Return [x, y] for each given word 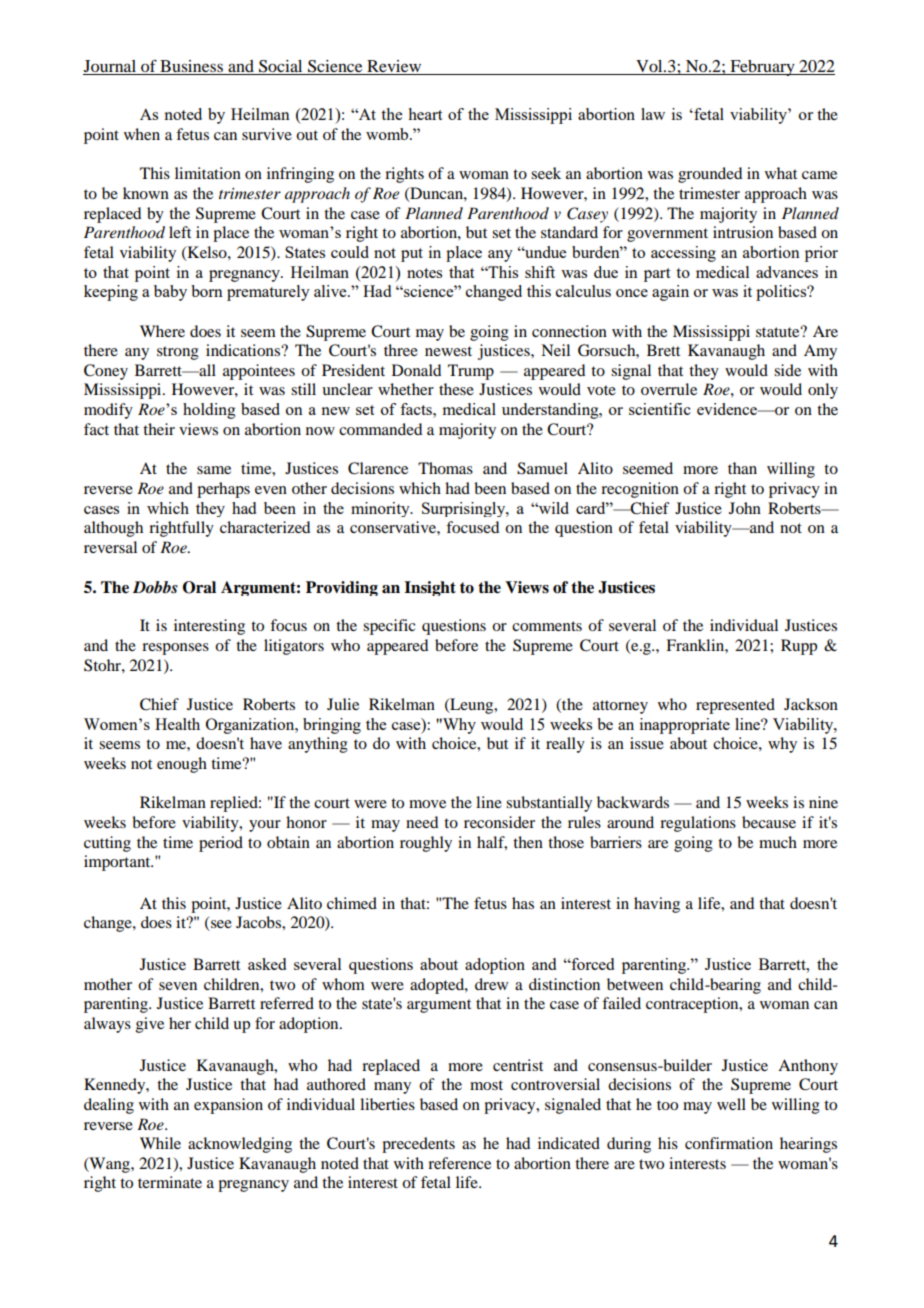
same [214, 470]
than [742, 468]
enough [182, 765]
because [769, 822]
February [762, 68]
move [427, 804]
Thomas [445, 468]
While [160, 1143]
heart [425, 114]
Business [191, 67]
